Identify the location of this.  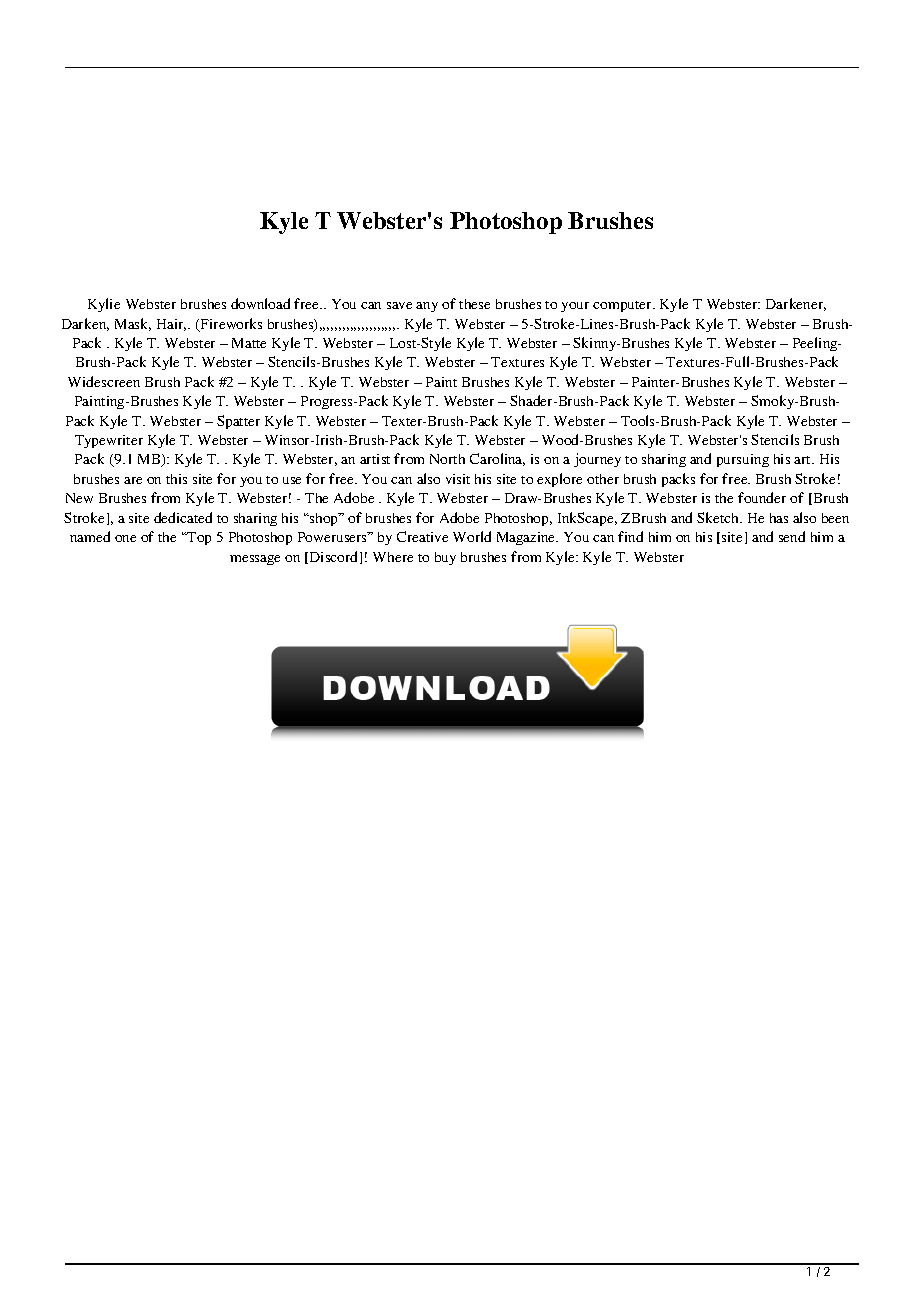
(176, 479).
